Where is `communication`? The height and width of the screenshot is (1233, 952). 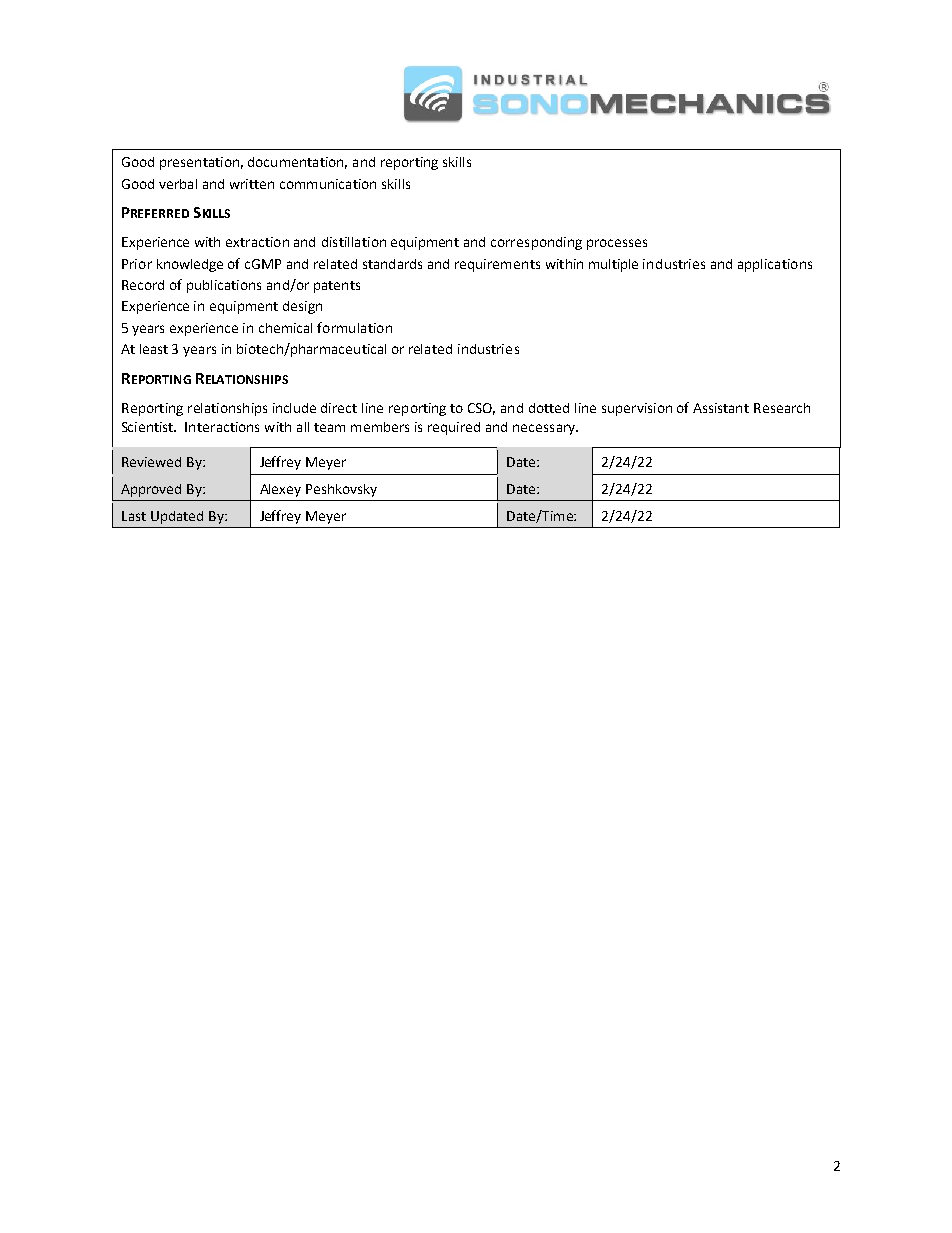
communication is located at coordinates (328, 184).
